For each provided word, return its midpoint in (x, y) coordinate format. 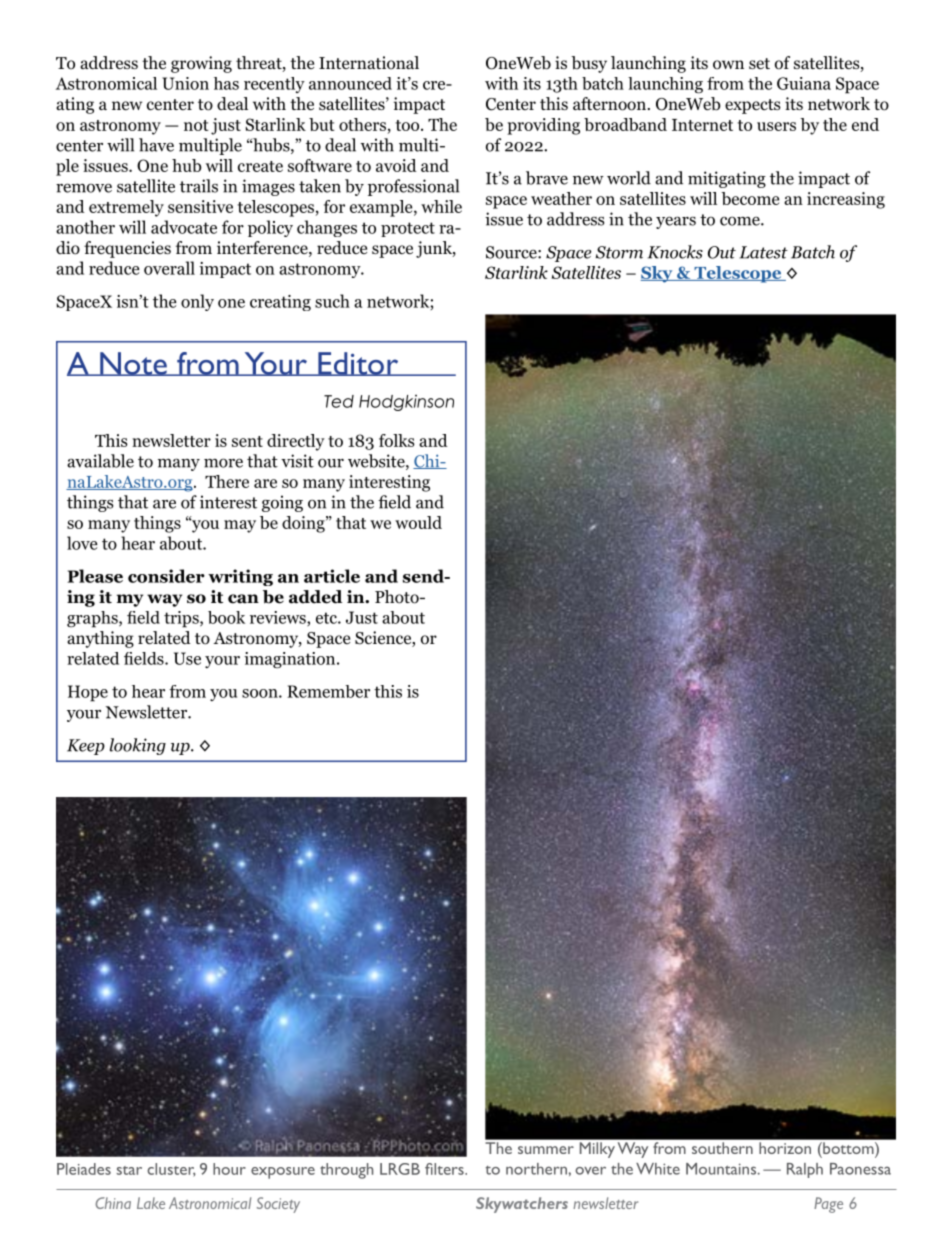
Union (185, 83)
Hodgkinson (406, 403)
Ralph (805, 1170)
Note (133, 364)
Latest (763, 252)
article (332, 576)
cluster (171, 1170)
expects (753, 106)
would (418, 522)
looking (138, 746)
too (409, 125)
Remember (328, 691)
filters (445, 1169)
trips (182, 619)
